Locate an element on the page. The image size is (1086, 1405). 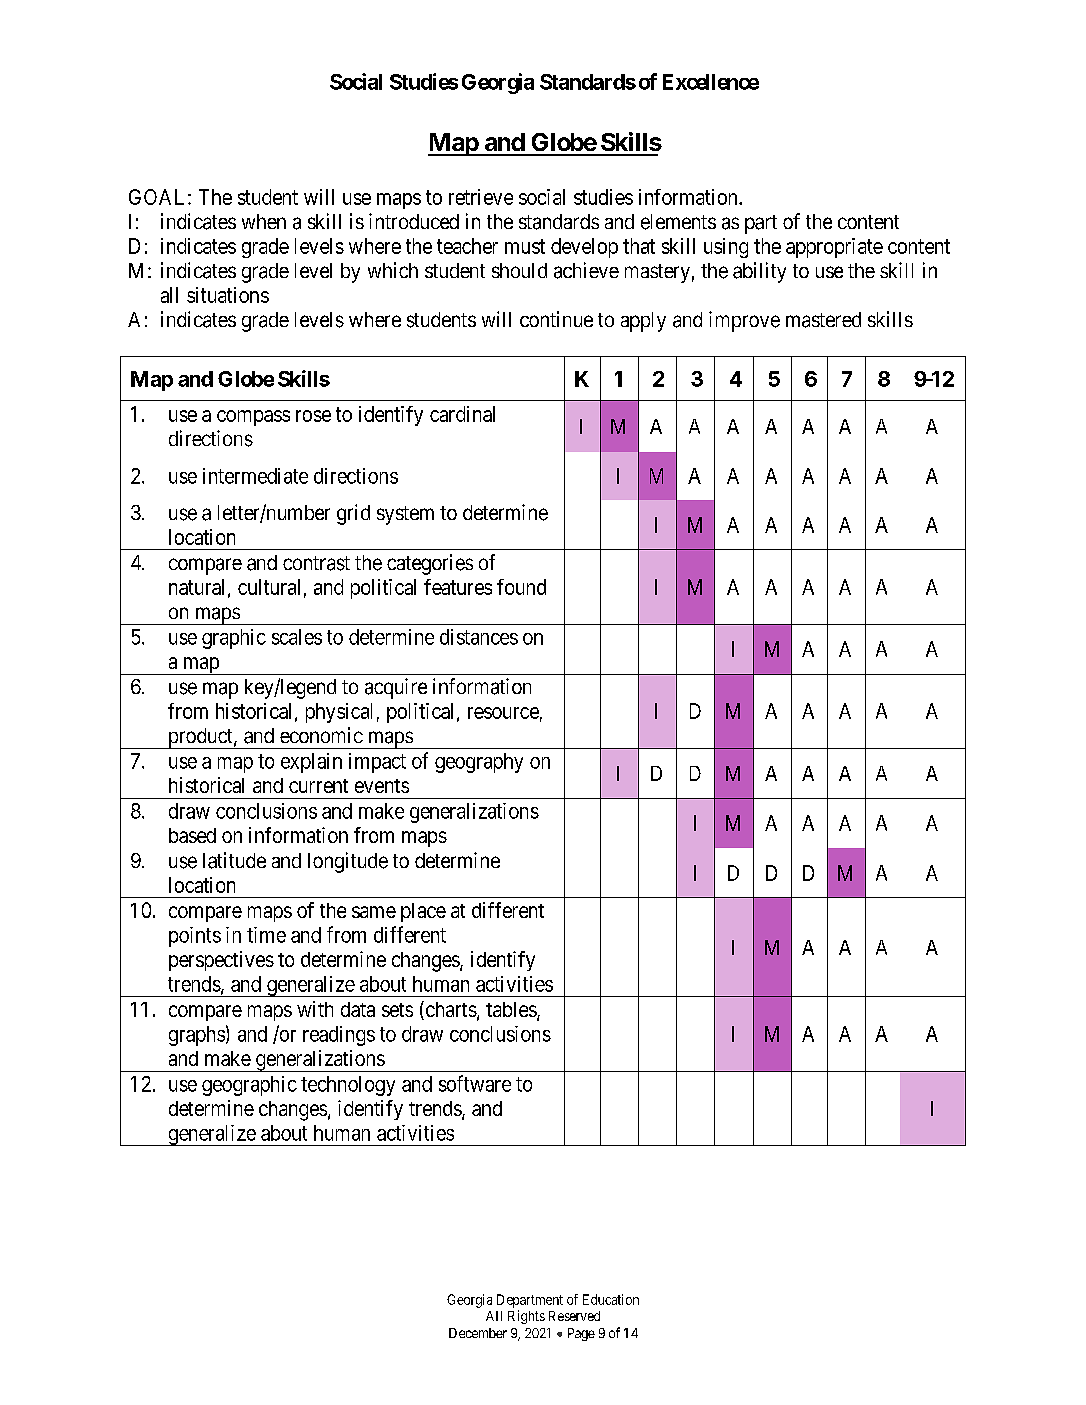
intermediate is located at coordinates (255, 476).
